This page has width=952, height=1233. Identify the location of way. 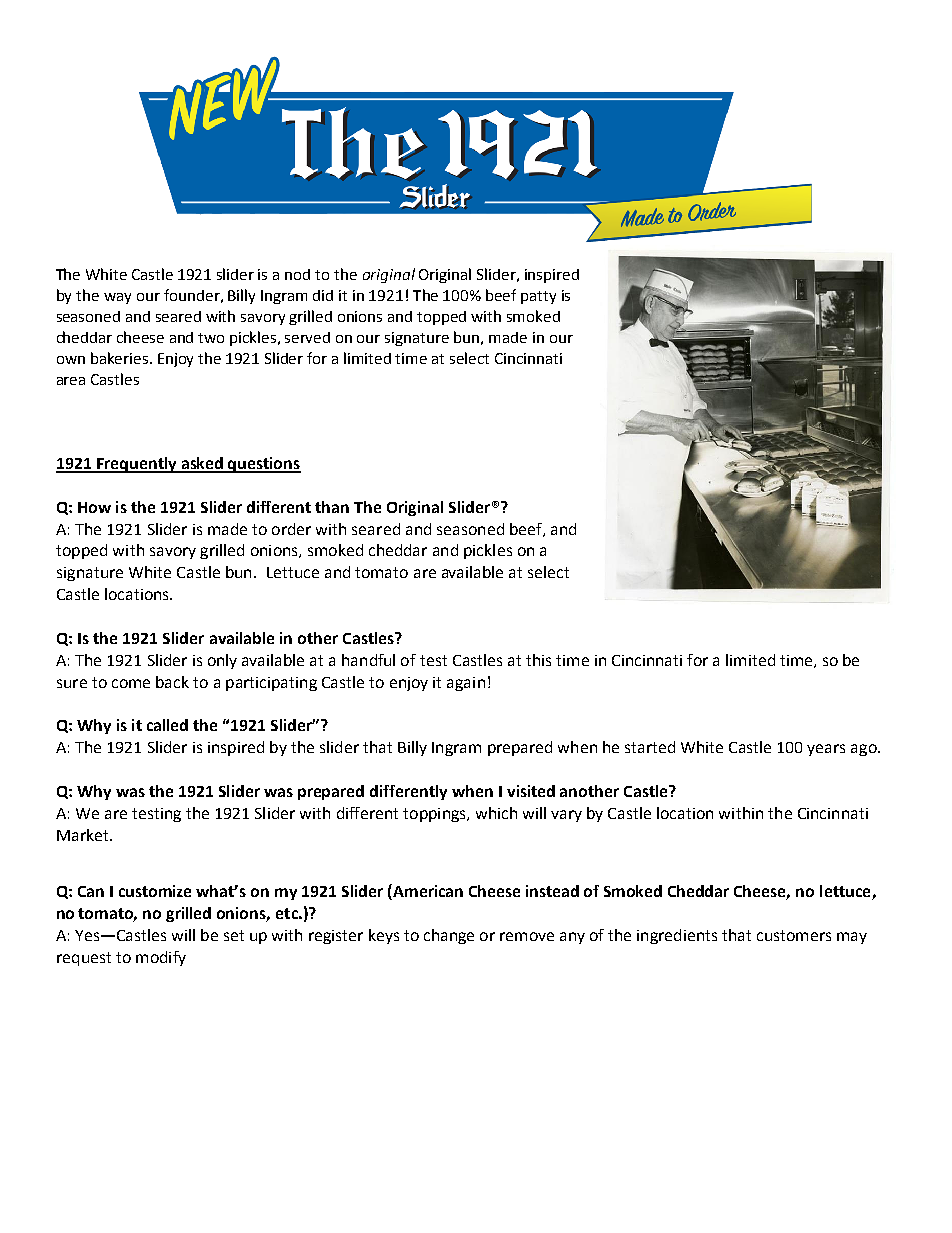
(117, 298).
